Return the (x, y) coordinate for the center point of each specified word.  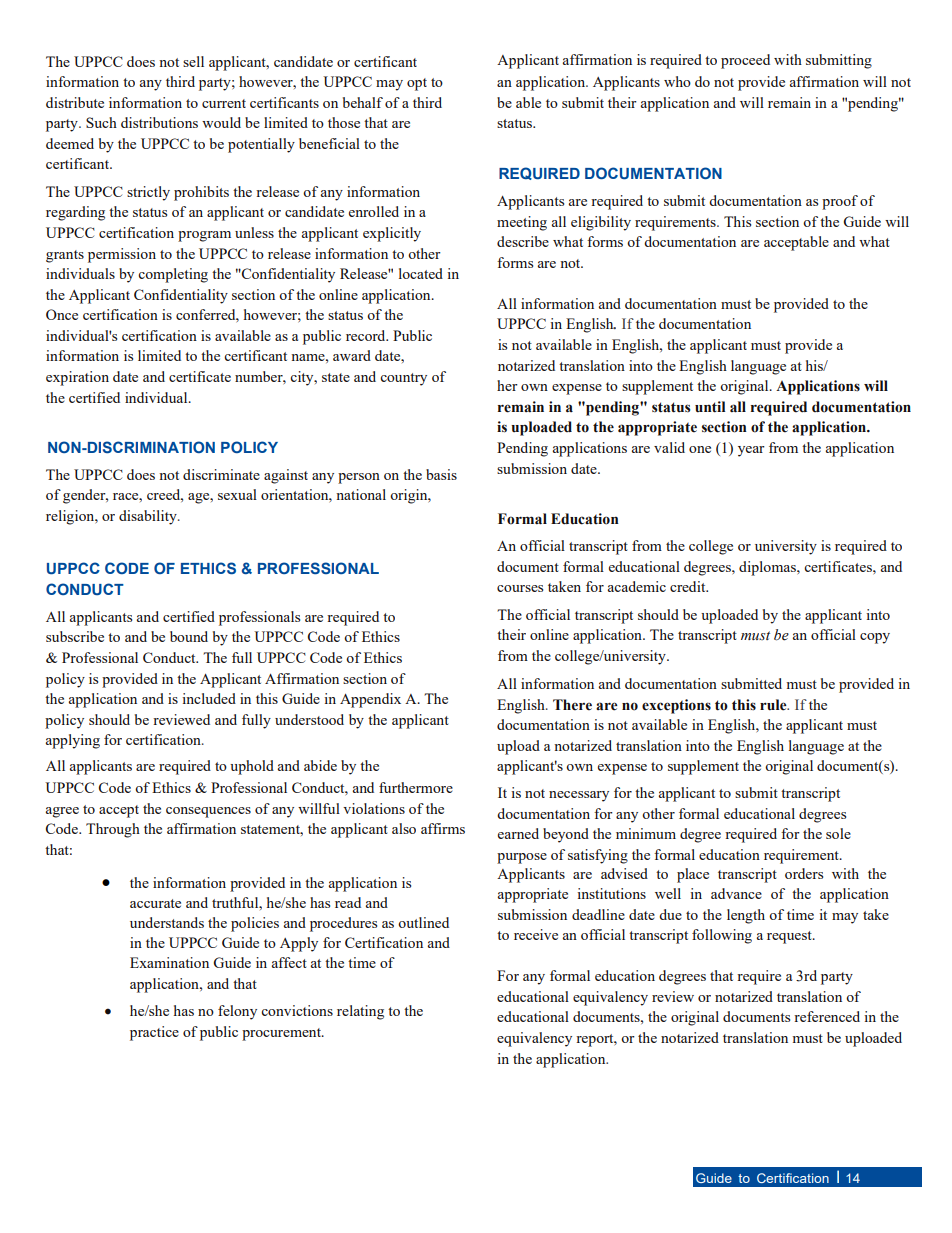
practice (154, 1033)
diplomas (768, 568)
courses (520, 588)
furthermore (416, 787)
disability (149, 517)
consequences (208, 812)
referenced (827, 1016)
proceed (745, 61)
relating (360, 1012)
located (421, 273)
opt (417, 84)
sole (838, 833)
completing (173, 275)
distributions (159, 122)
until (710, 407)
